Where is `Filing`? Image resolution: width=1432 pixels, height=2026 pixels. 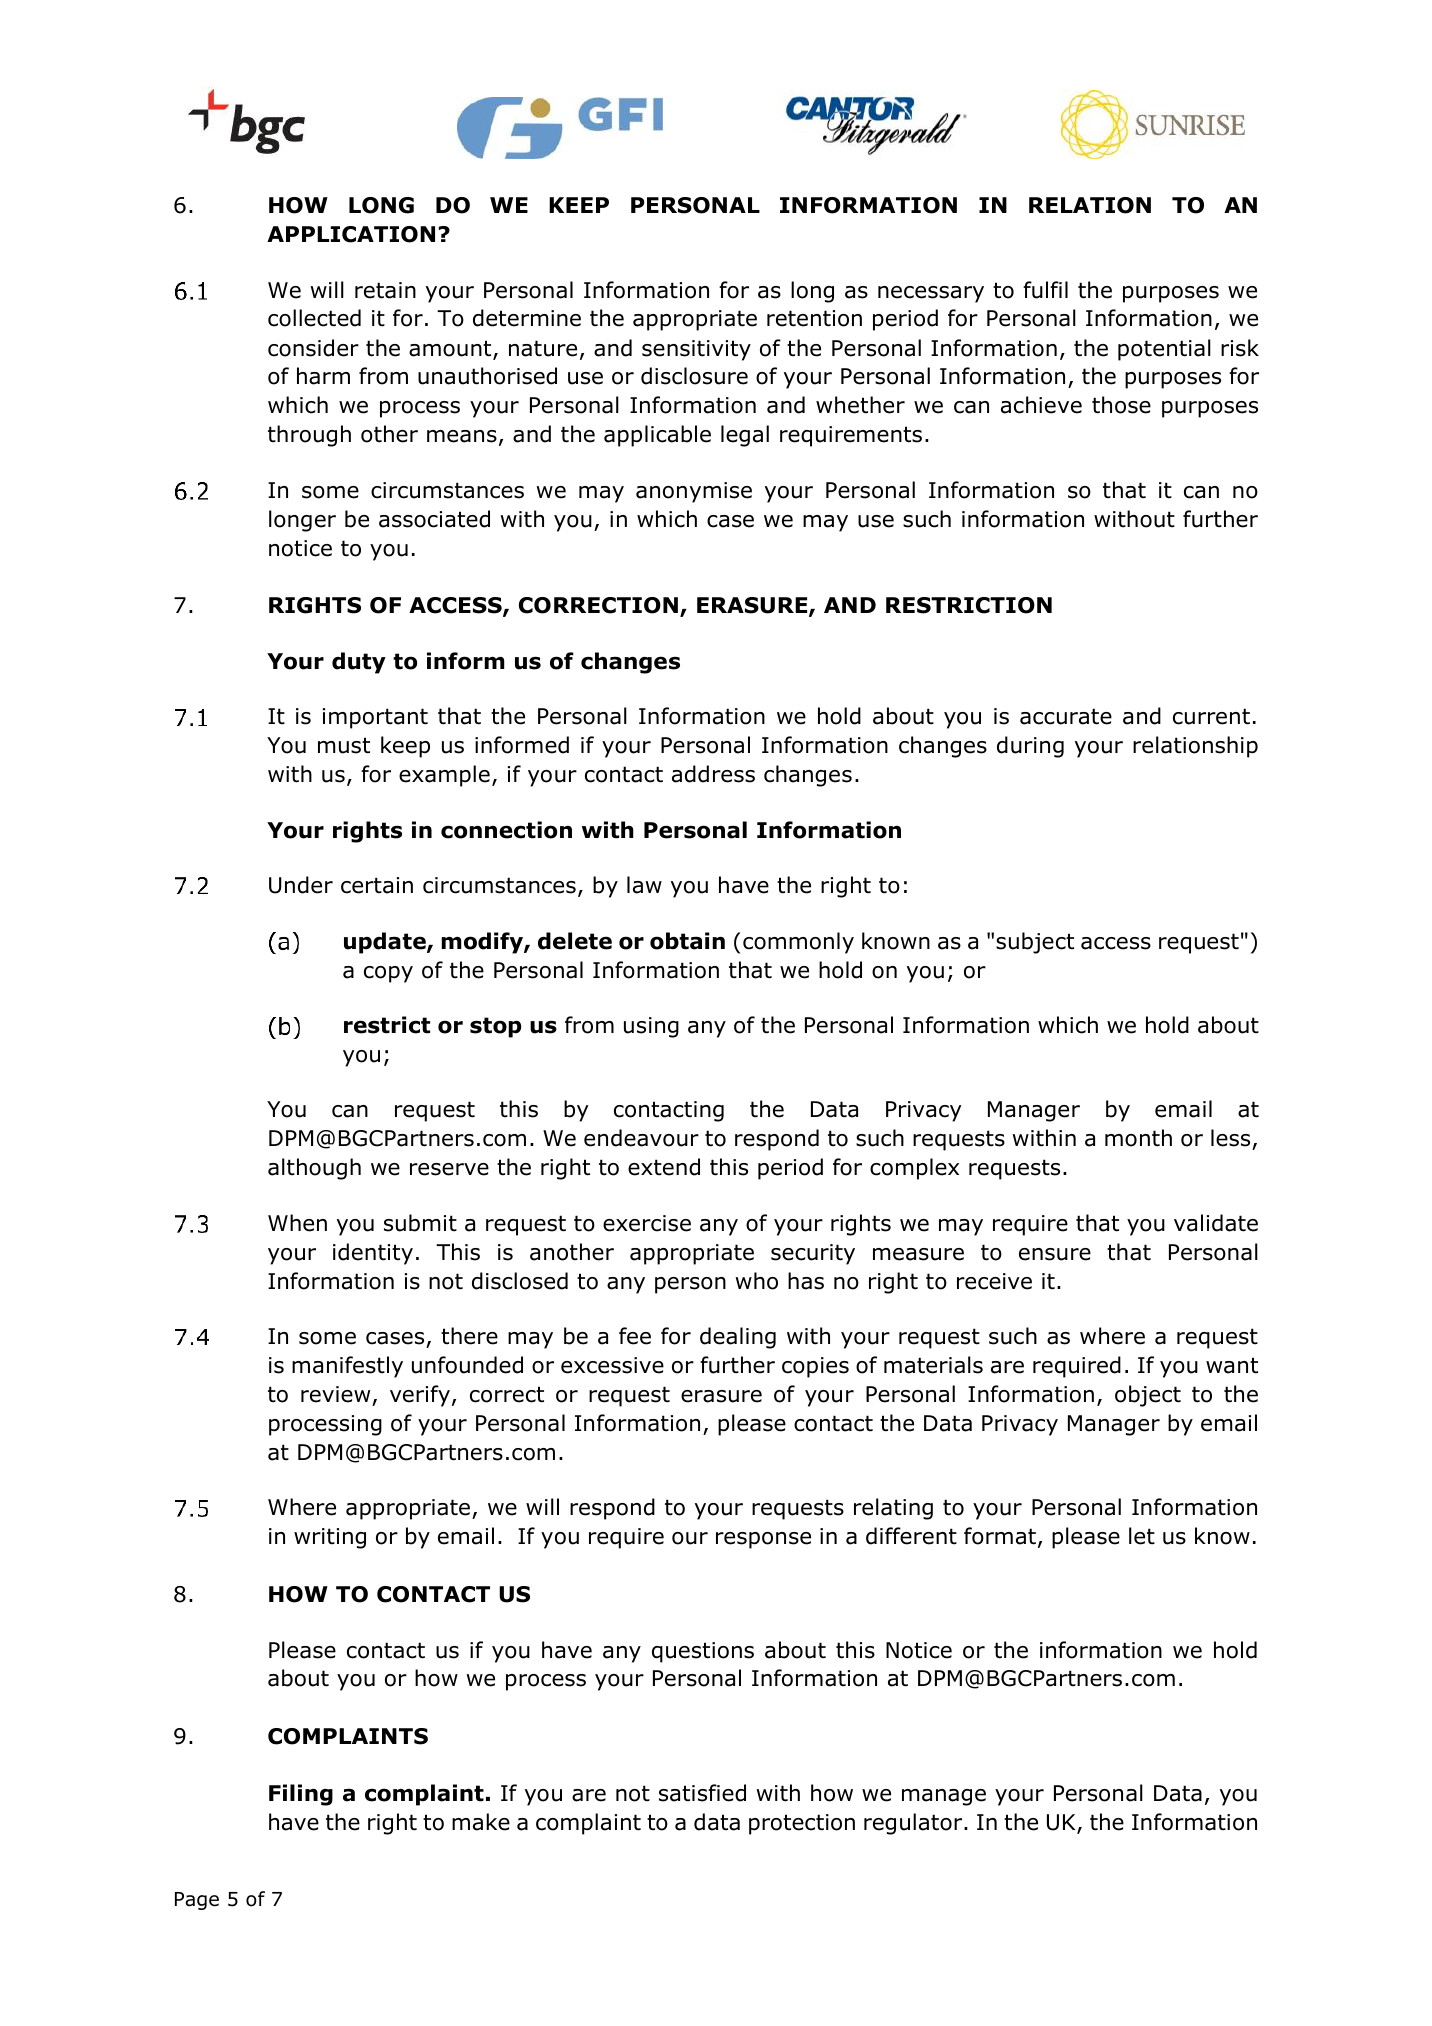
Filing is located at coordinates (301, 1795).
